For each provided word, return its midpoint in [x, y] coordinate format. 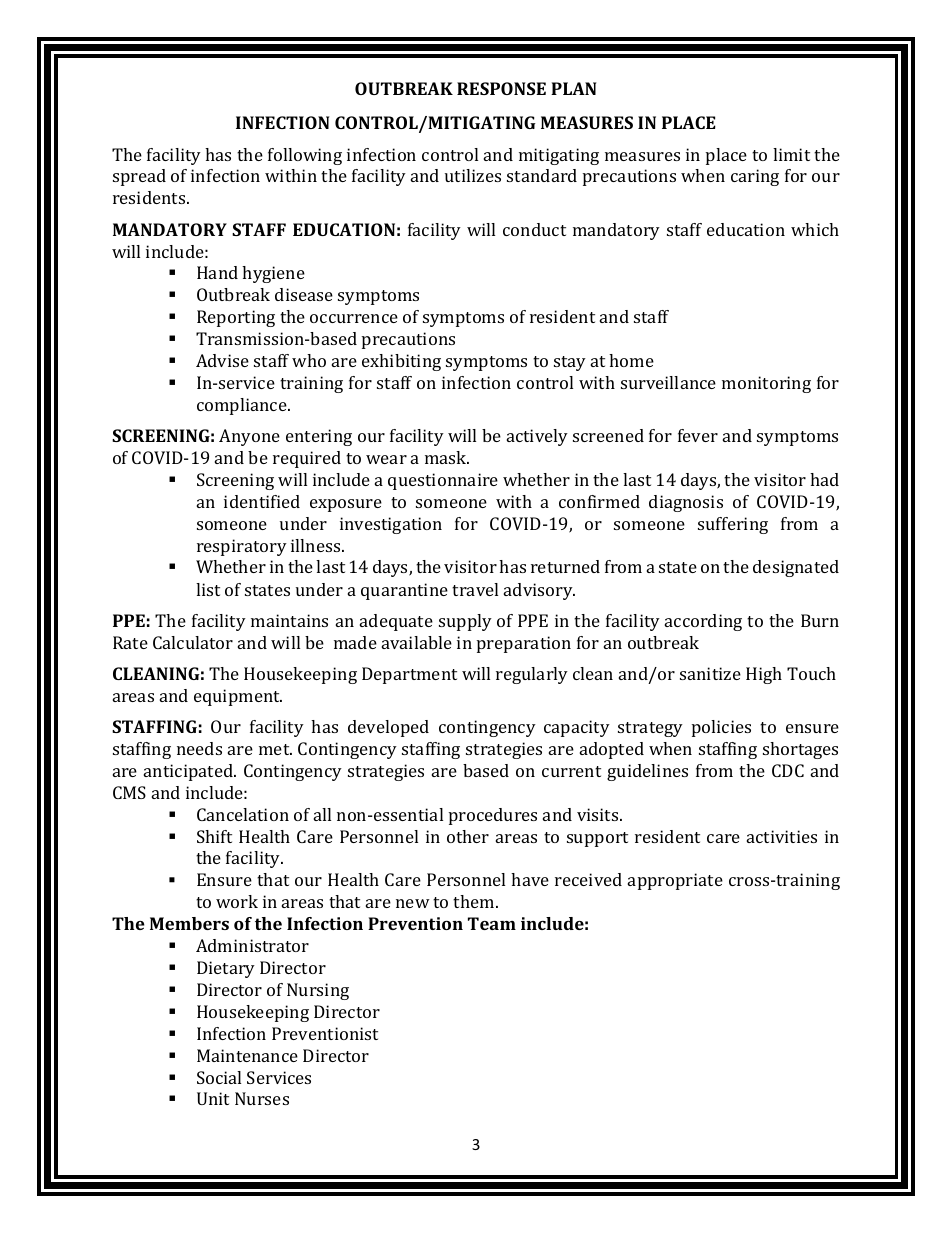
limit [791, 154]
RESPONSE [501, 88]
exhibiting [401, 362]
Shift [214, 836]
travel [475, 589]
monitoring [766, 384]
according [703, 622]
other [468, 836]
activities [782, 836]
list [208, 589]
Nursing [318, 991]
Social [219, 1077]
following [305, 156]
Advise [222, 360]
